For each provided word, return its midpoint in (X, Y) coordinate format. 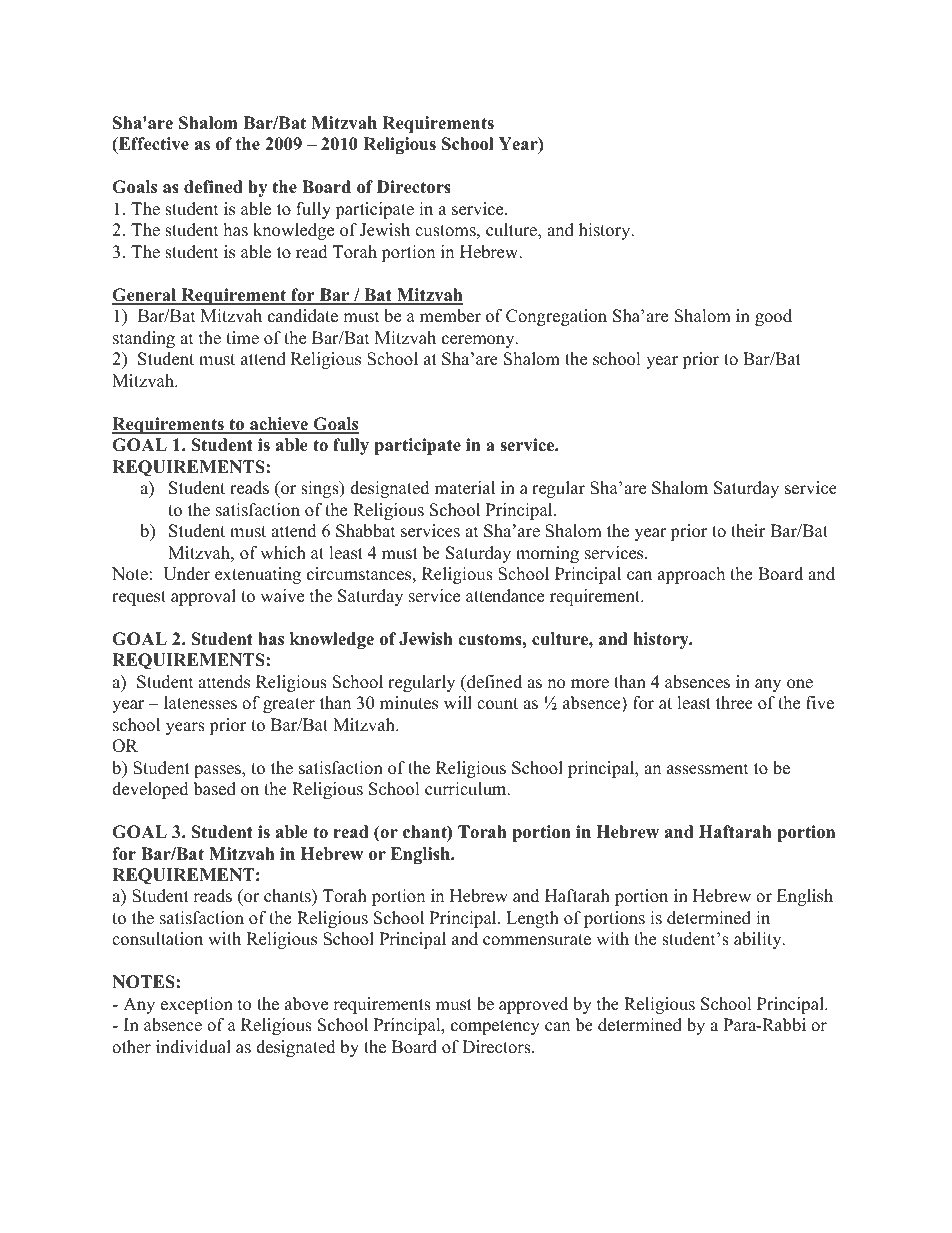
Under (186, 574)
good (773, 317)
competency (495, 1027)
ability (759, 940)
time (242, 338)
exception (197, 1005)
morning (547, 554)
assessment (708, 769)
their (748, 531)
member (450, 316)
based (215, 789)
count (497, 704)
